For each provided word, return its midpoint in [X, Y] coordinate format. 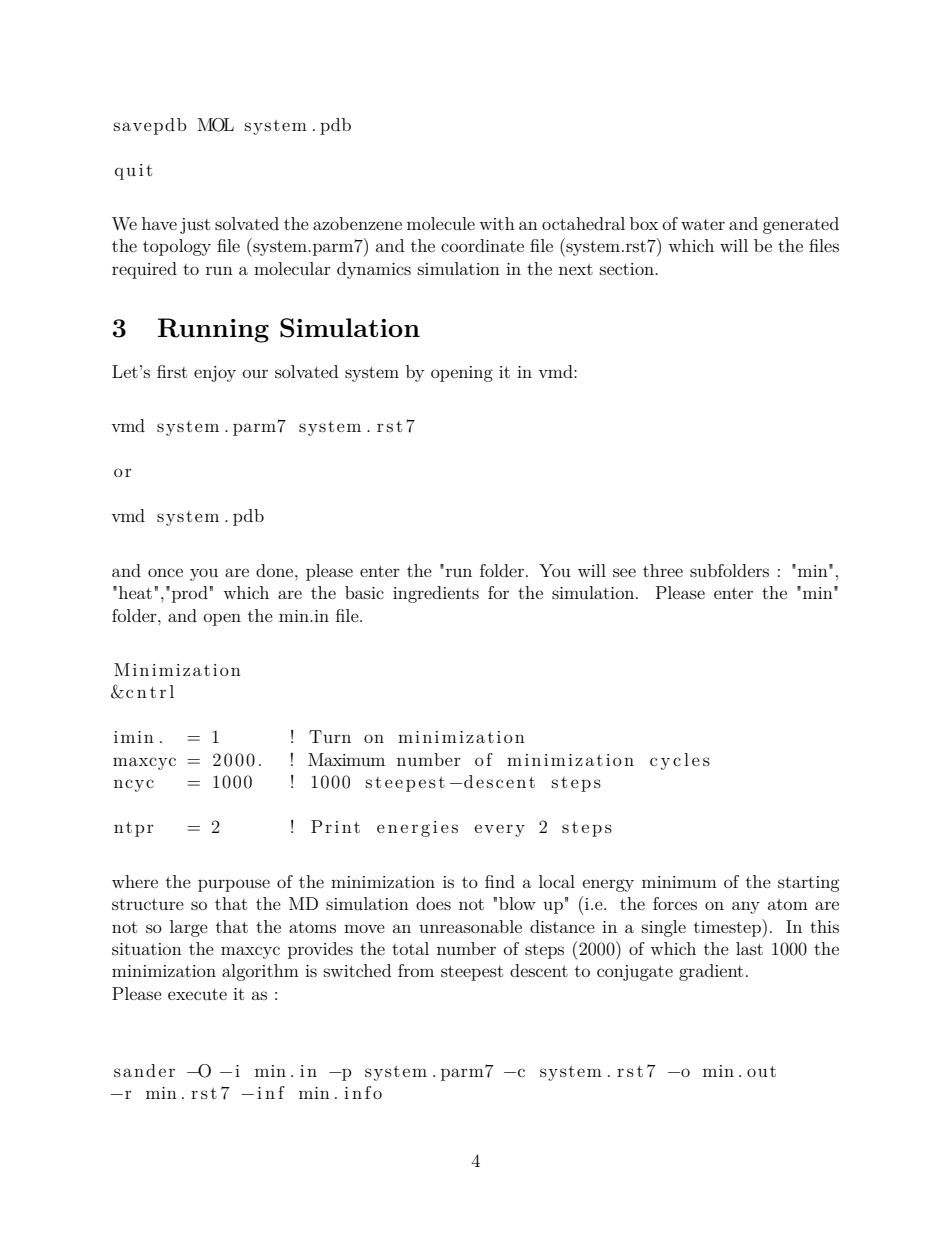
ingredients [436, 594]
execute [197, 994]
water [703, 224]
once [165, 572]
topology [177, 247]
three [663, 570]
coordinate [482, 245]
